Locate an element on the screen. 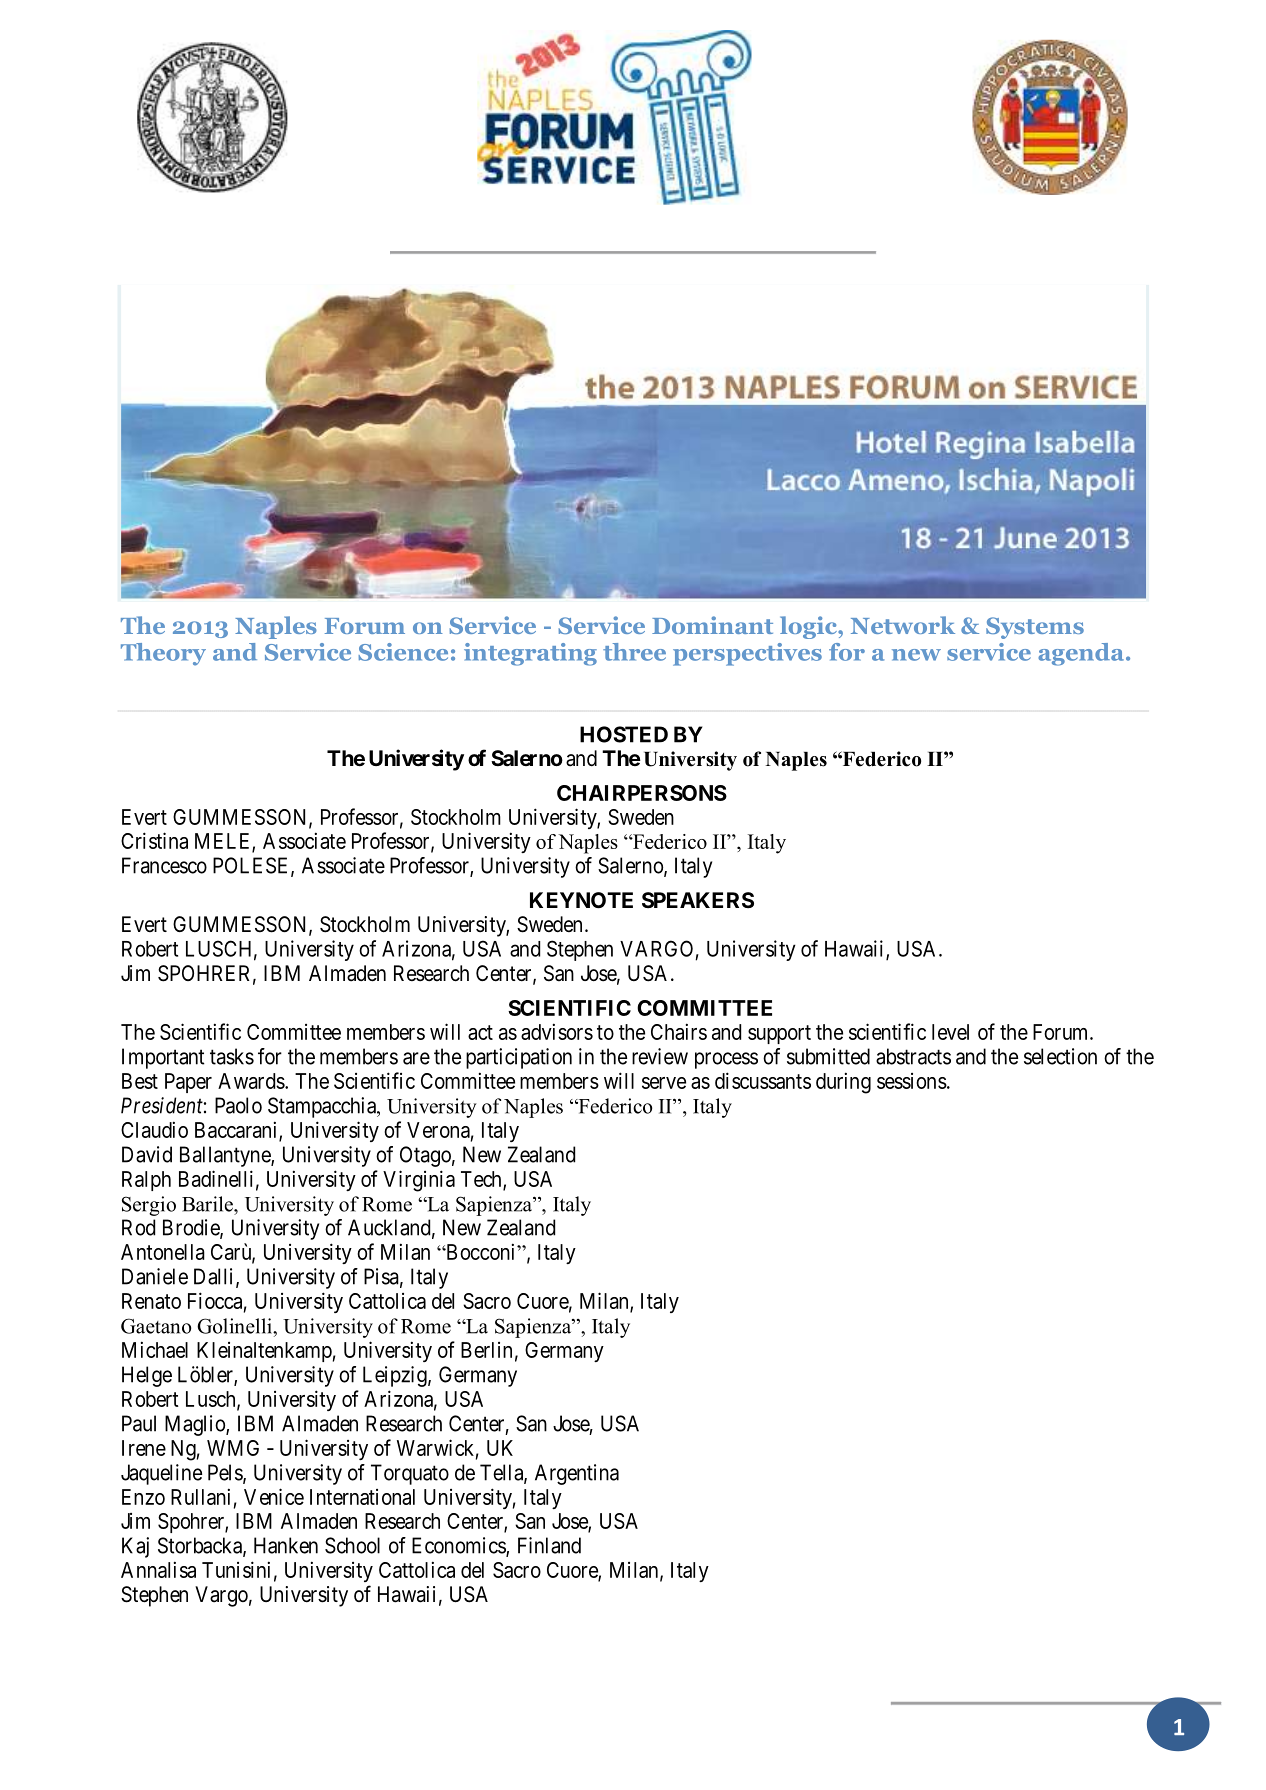 The image size is (1266, 1790). Finland is located at coordinates (549, 1545).
